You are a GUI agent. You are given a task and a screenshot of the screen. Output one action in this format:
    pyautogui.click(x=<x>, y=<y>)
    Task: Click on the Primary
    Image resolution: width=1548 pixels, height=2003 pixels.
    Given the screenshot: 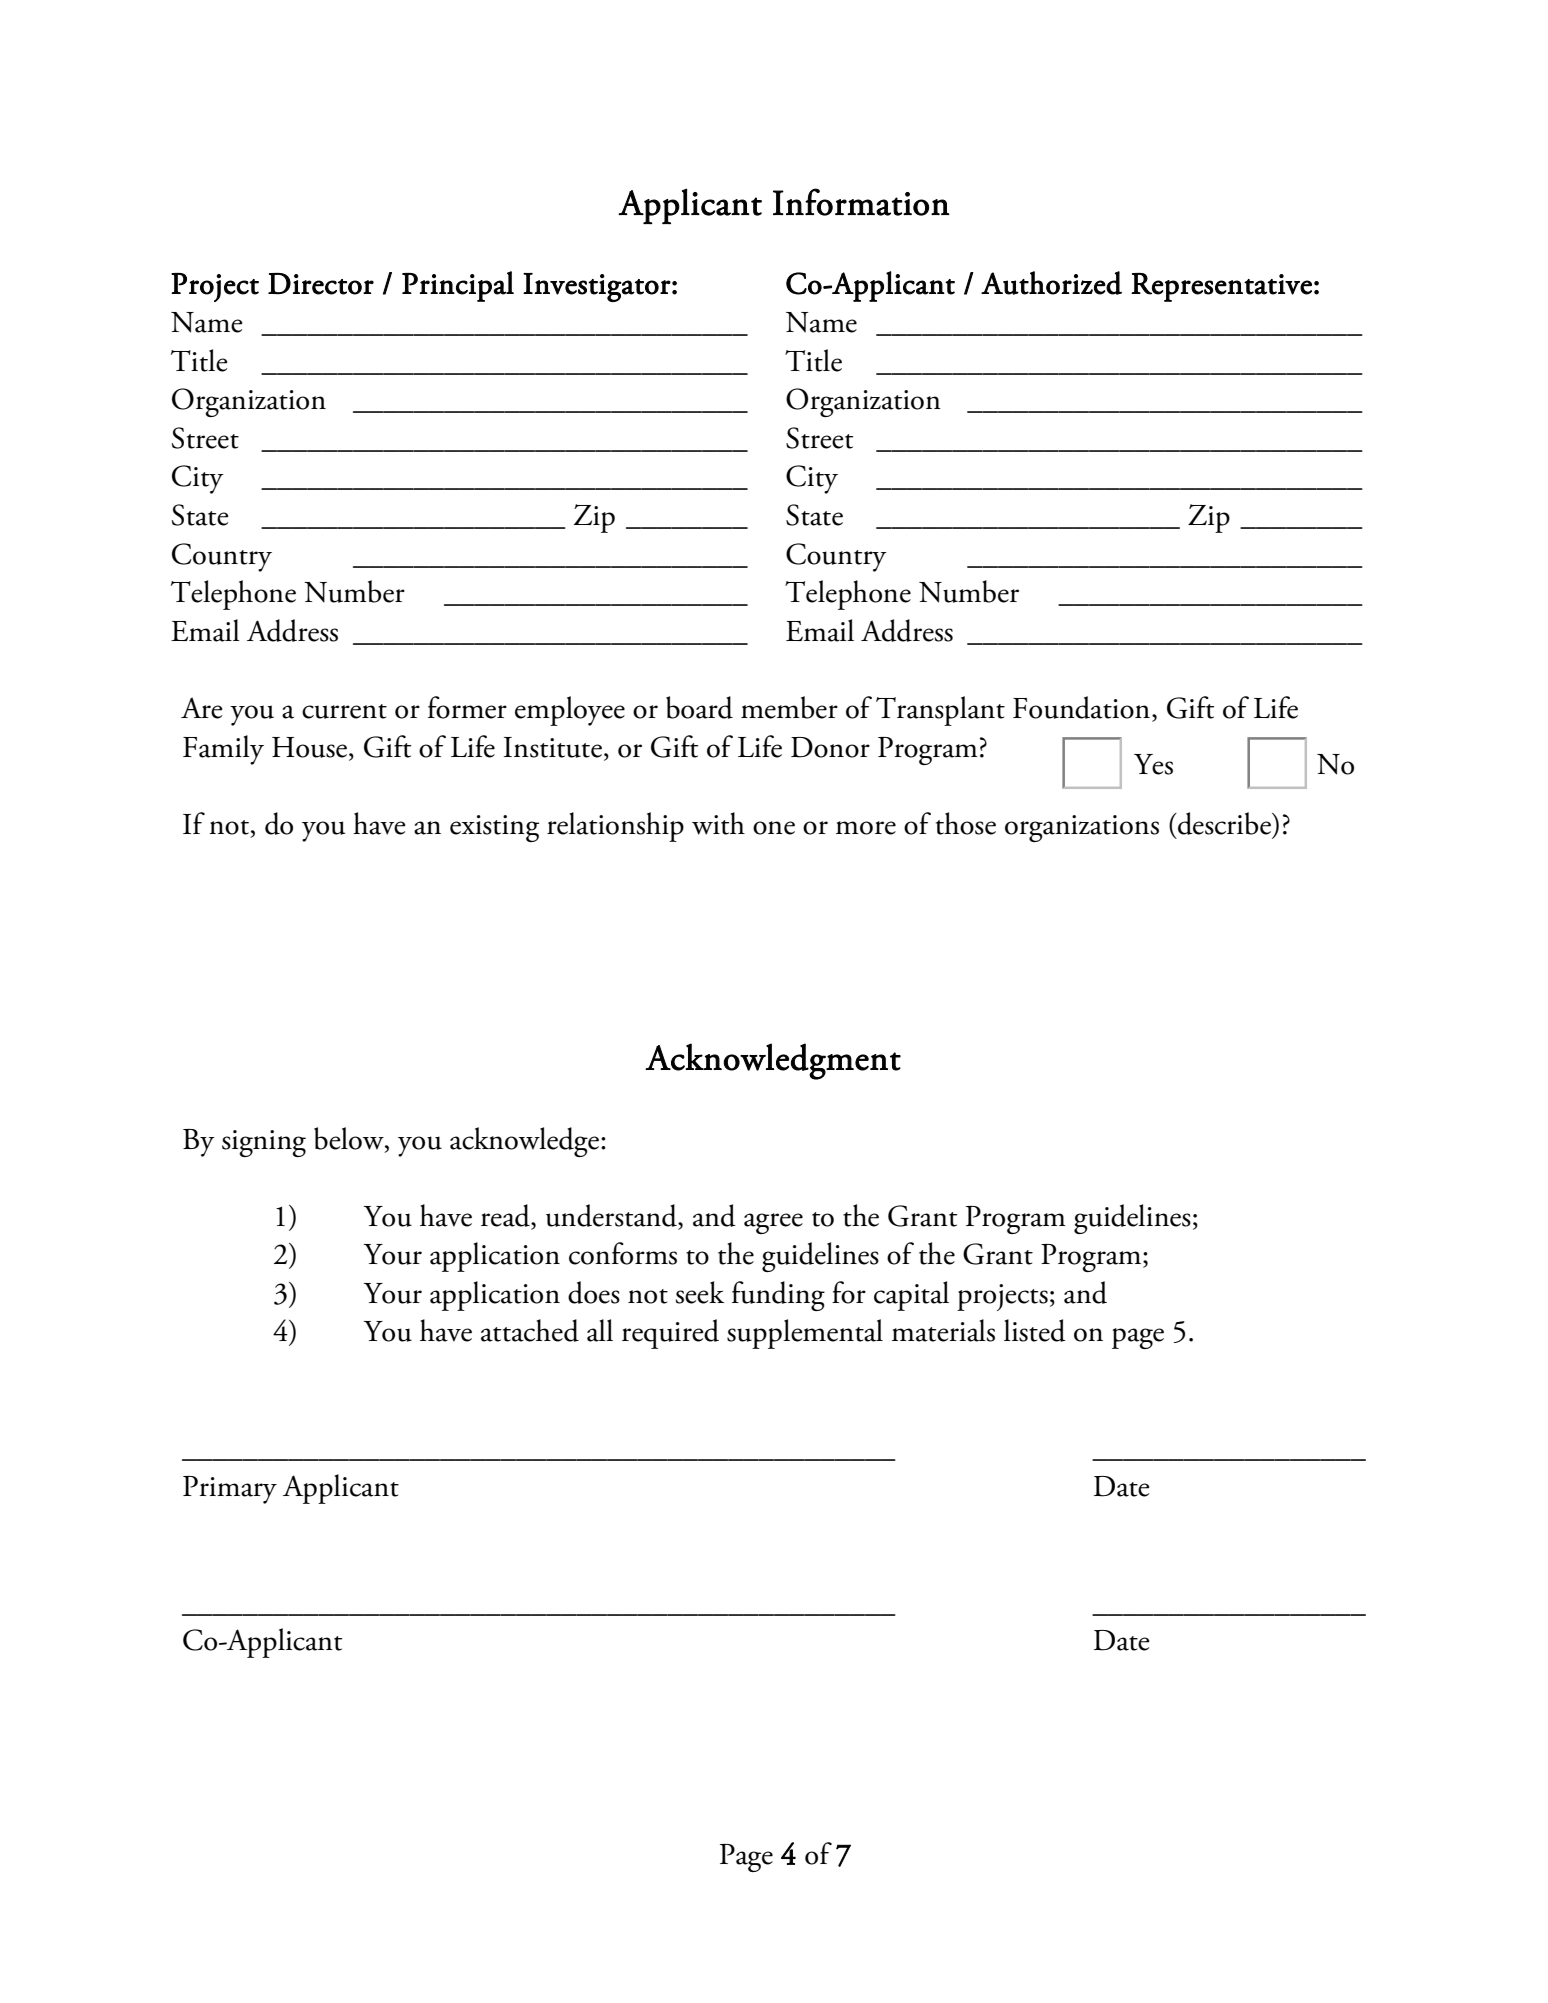 What is the action you would take?
    pyautogui.click(x=230, y=1490)
